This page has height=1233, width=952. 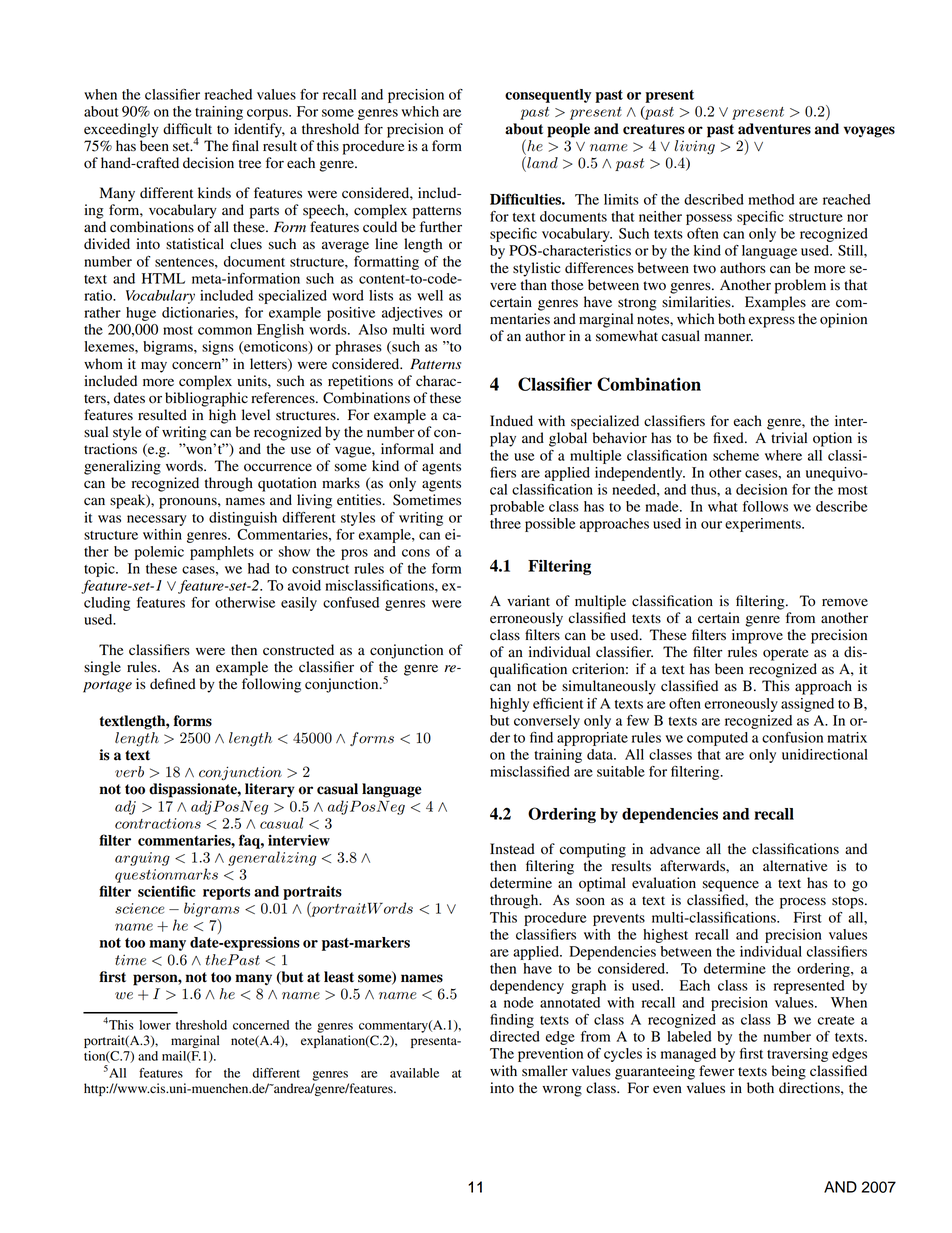 What do you see at coordinates (541, 162) in the page?
I see `land` at bounding box center [541, 162].
